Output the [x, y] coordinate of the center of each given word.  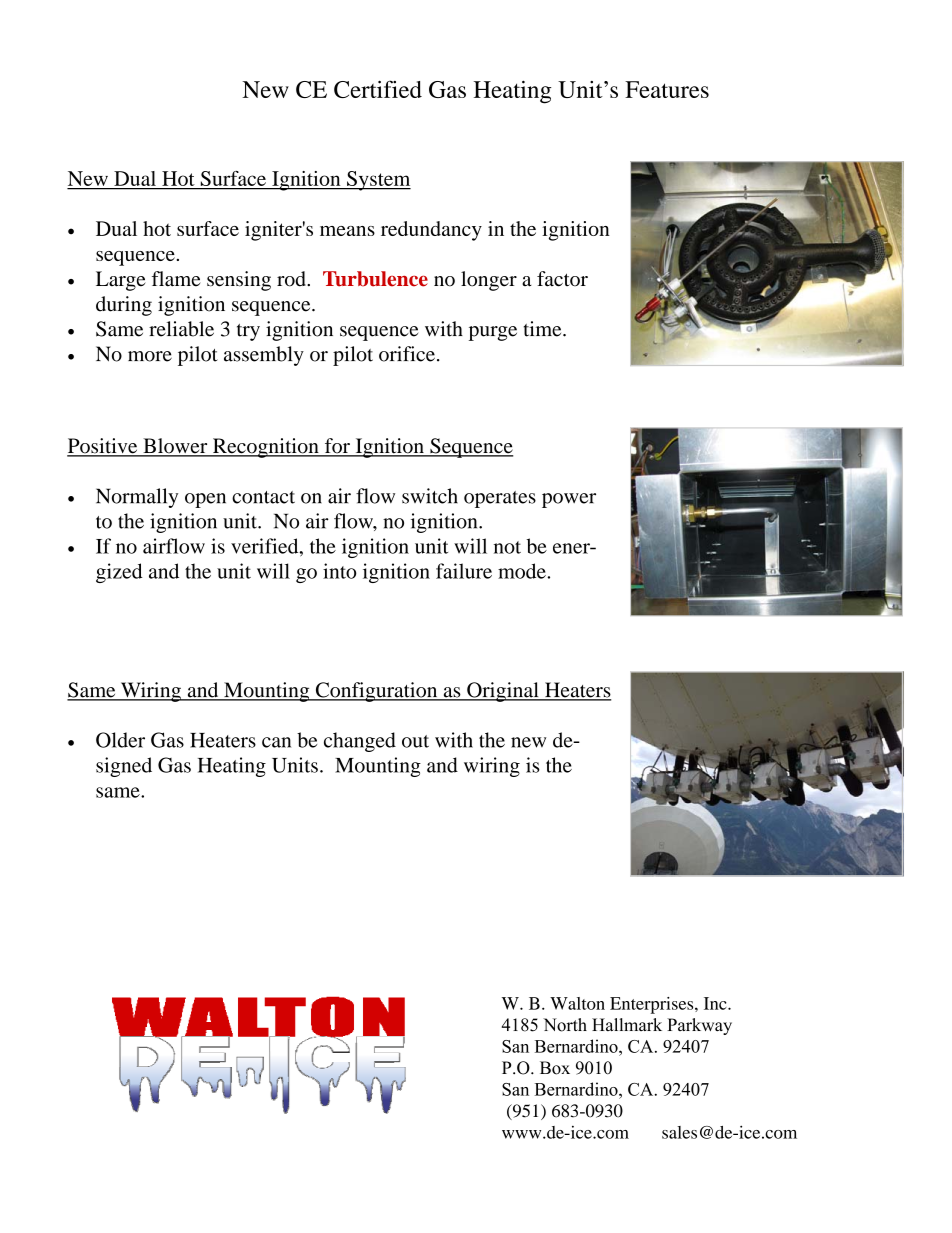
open [205, 500]
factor [562, 279]
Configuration [376, 692]
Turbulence [375, 279]
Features [667, 89]
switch [430, 496]
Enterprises [653, 1005]
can [276, 742]
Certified [378, 89]
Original [503, 692]
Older [120, 740]
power [569, 500]
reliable [181, 329]
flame [176, 279]
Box [555, 1068]
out [415, 741]
